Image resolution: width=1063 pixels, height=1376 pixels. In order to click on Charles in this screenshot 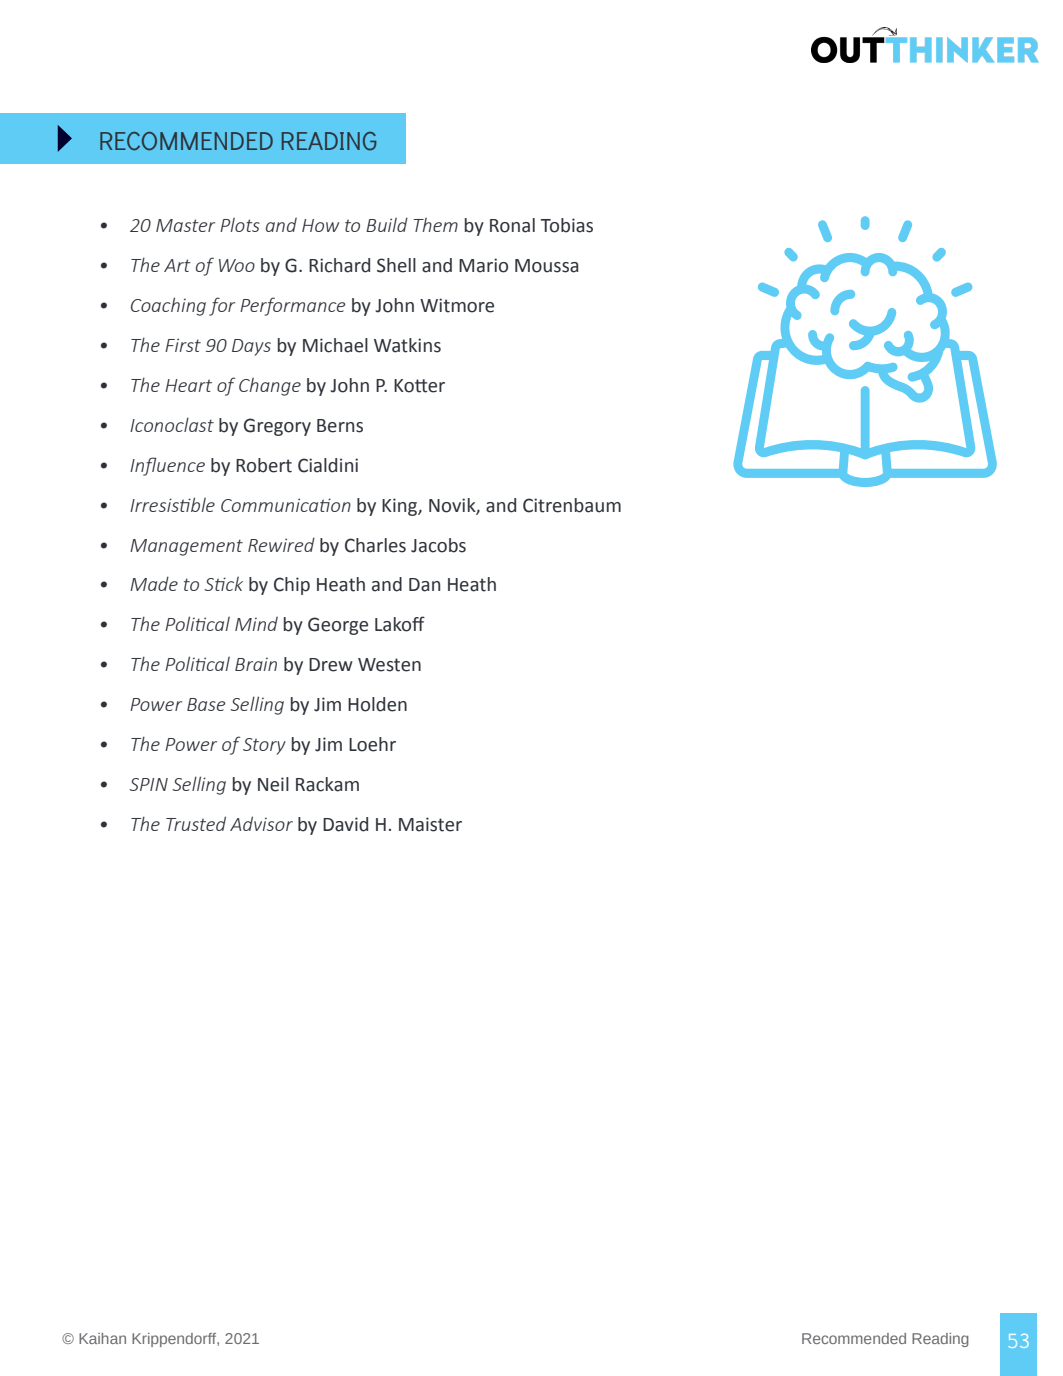, I will do `click(375, 545)`.
